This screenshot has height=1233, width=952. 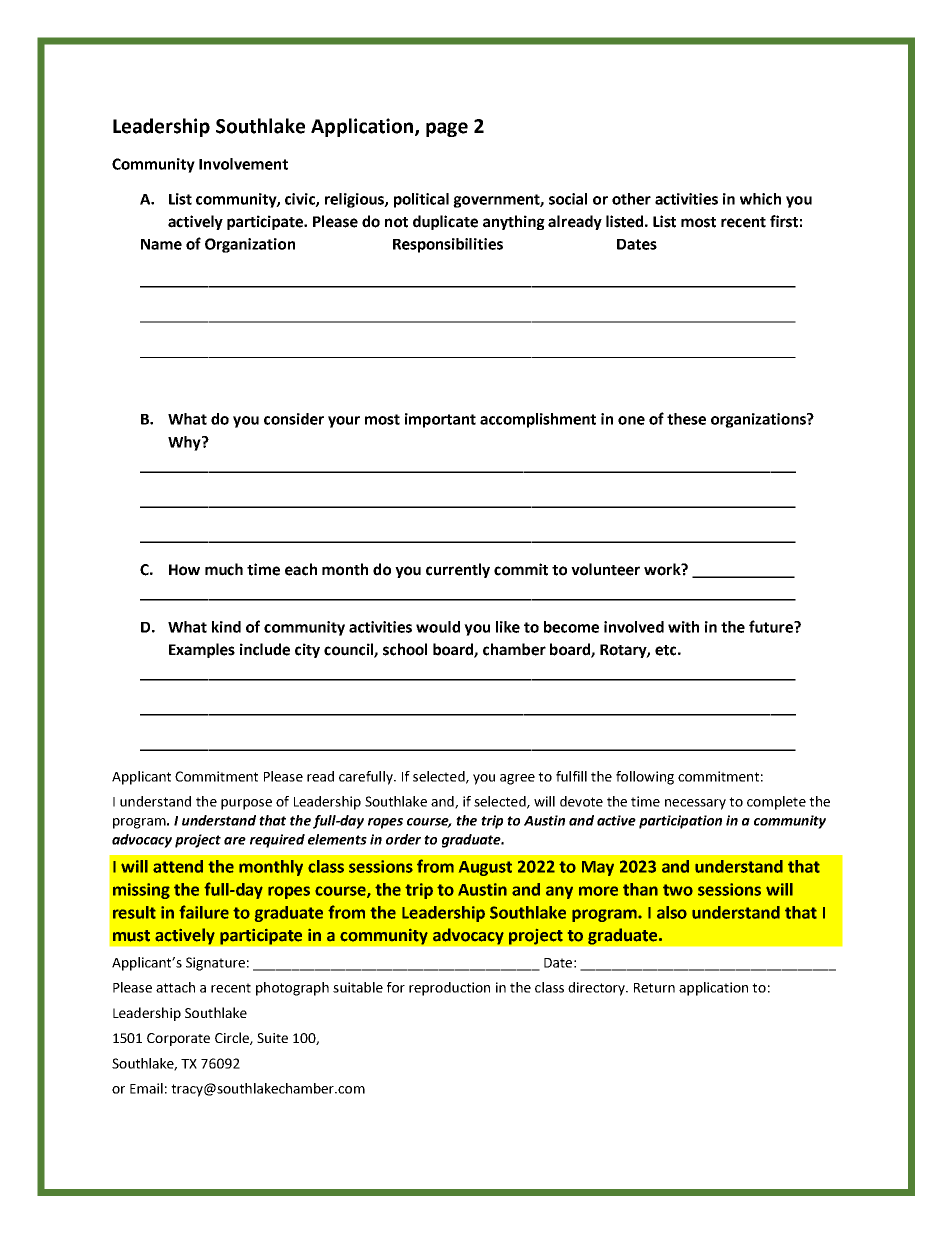 What do you see at coordinates (440, 420) in the screenshot?
I see `important` at bounding box center [440, 420].
